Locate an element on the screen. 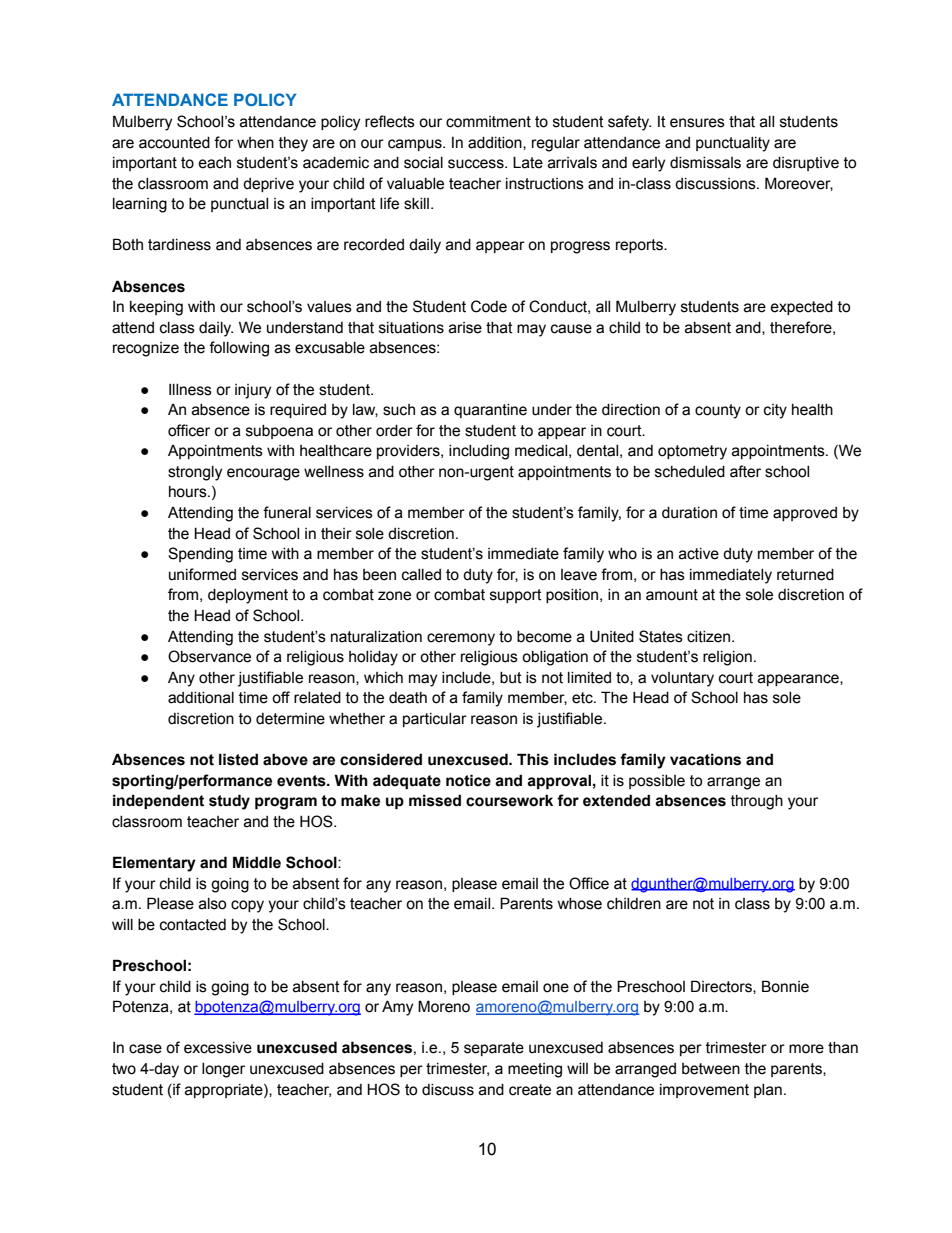 This screenshot has height=1233, width=952. deployment is located at coordinates (248, 596).
